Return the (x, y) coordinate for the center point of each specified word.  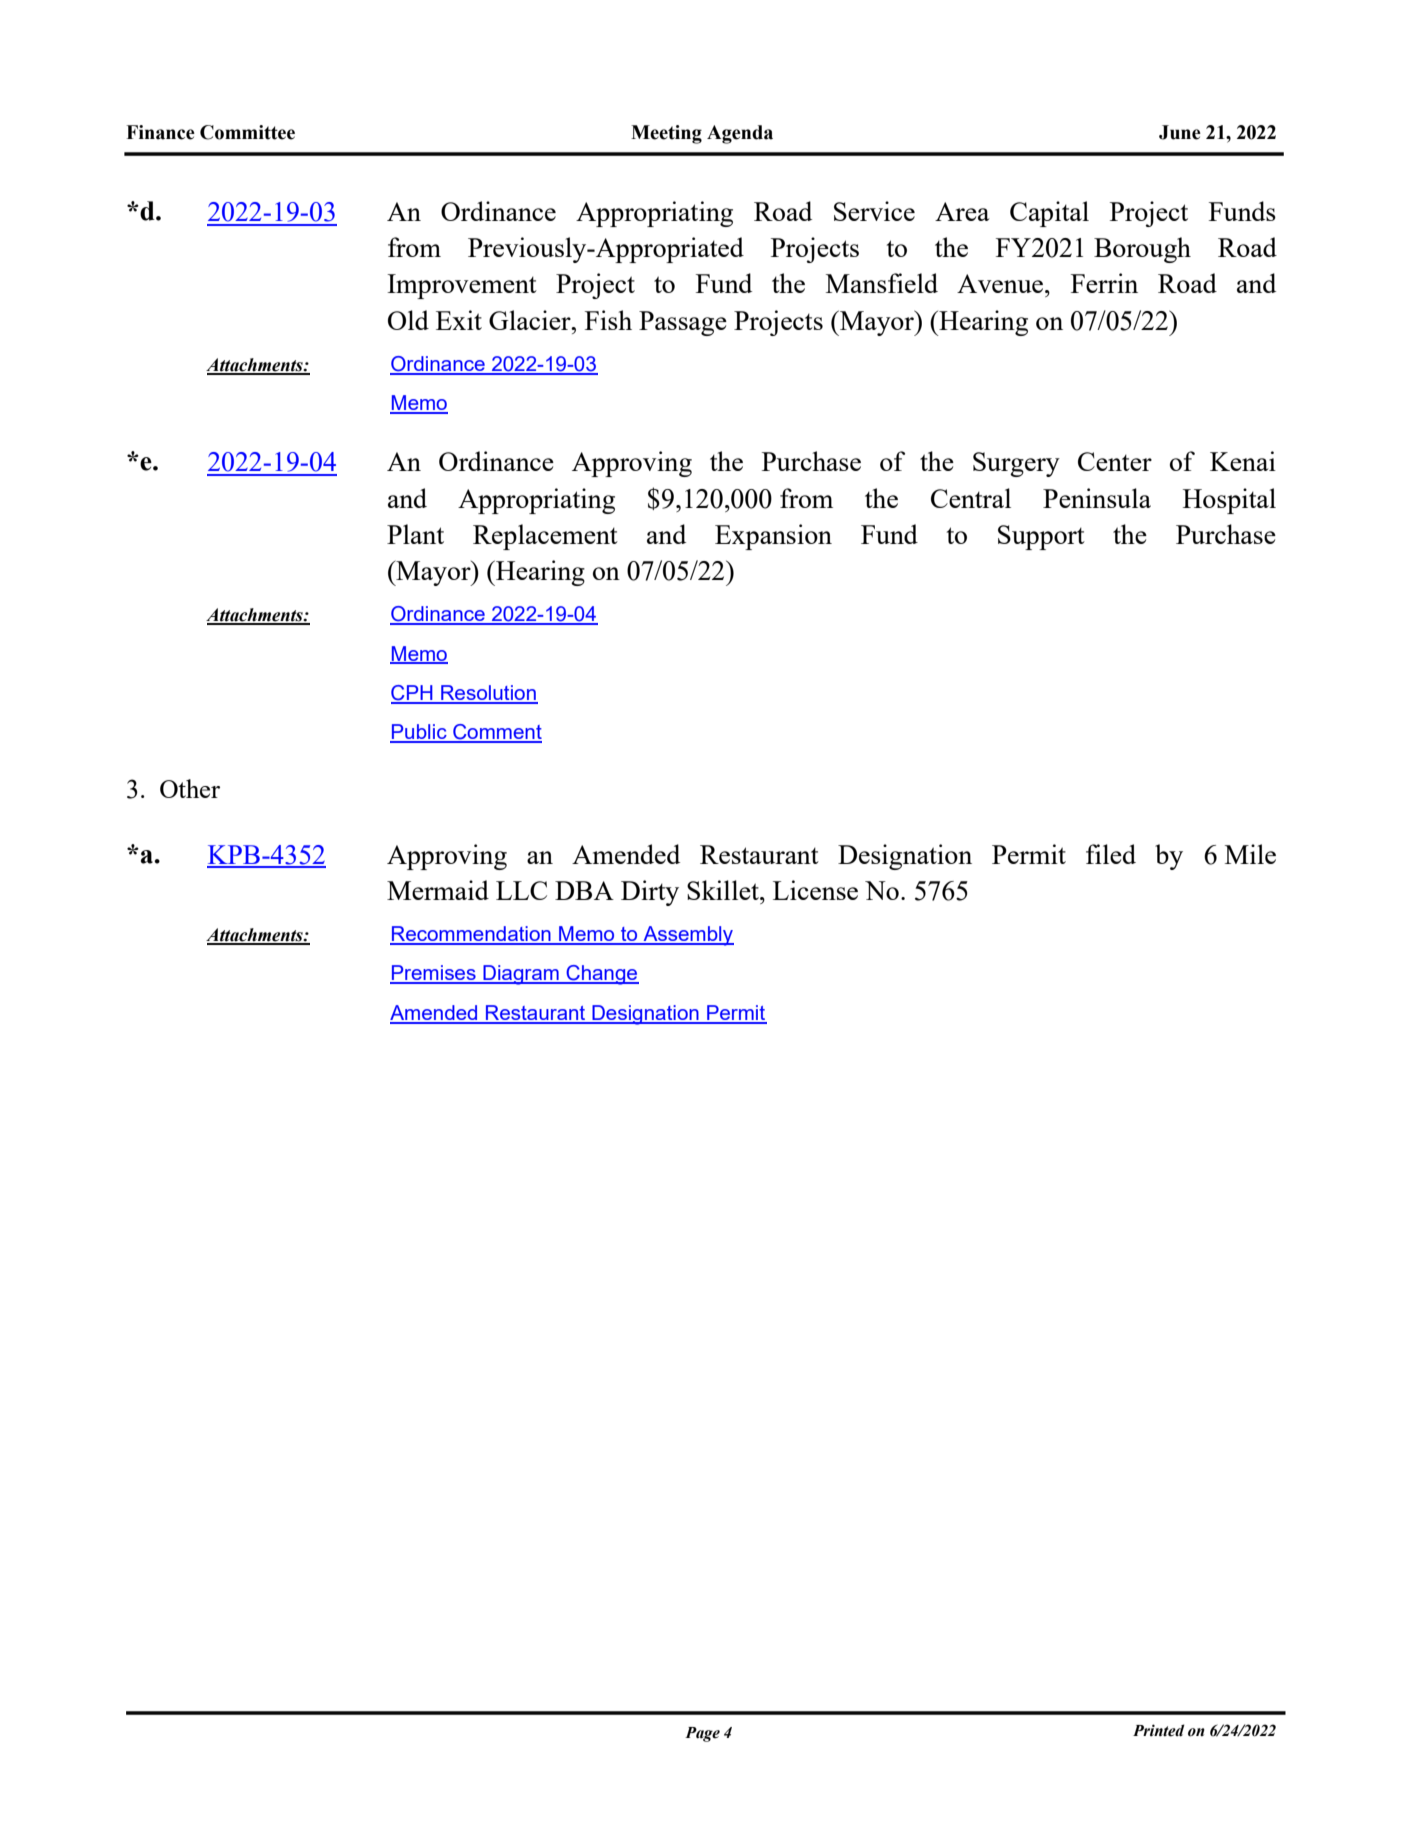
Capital (1049, 214)
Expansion (773, 537)
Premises (434, 974)
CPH (413, 694)
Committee (247, 132)
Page (702, 1734)
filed (1111, 854)
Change (601, 975)
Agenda (740, 134)
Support (1041, 537)
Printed (1159, 1730)
